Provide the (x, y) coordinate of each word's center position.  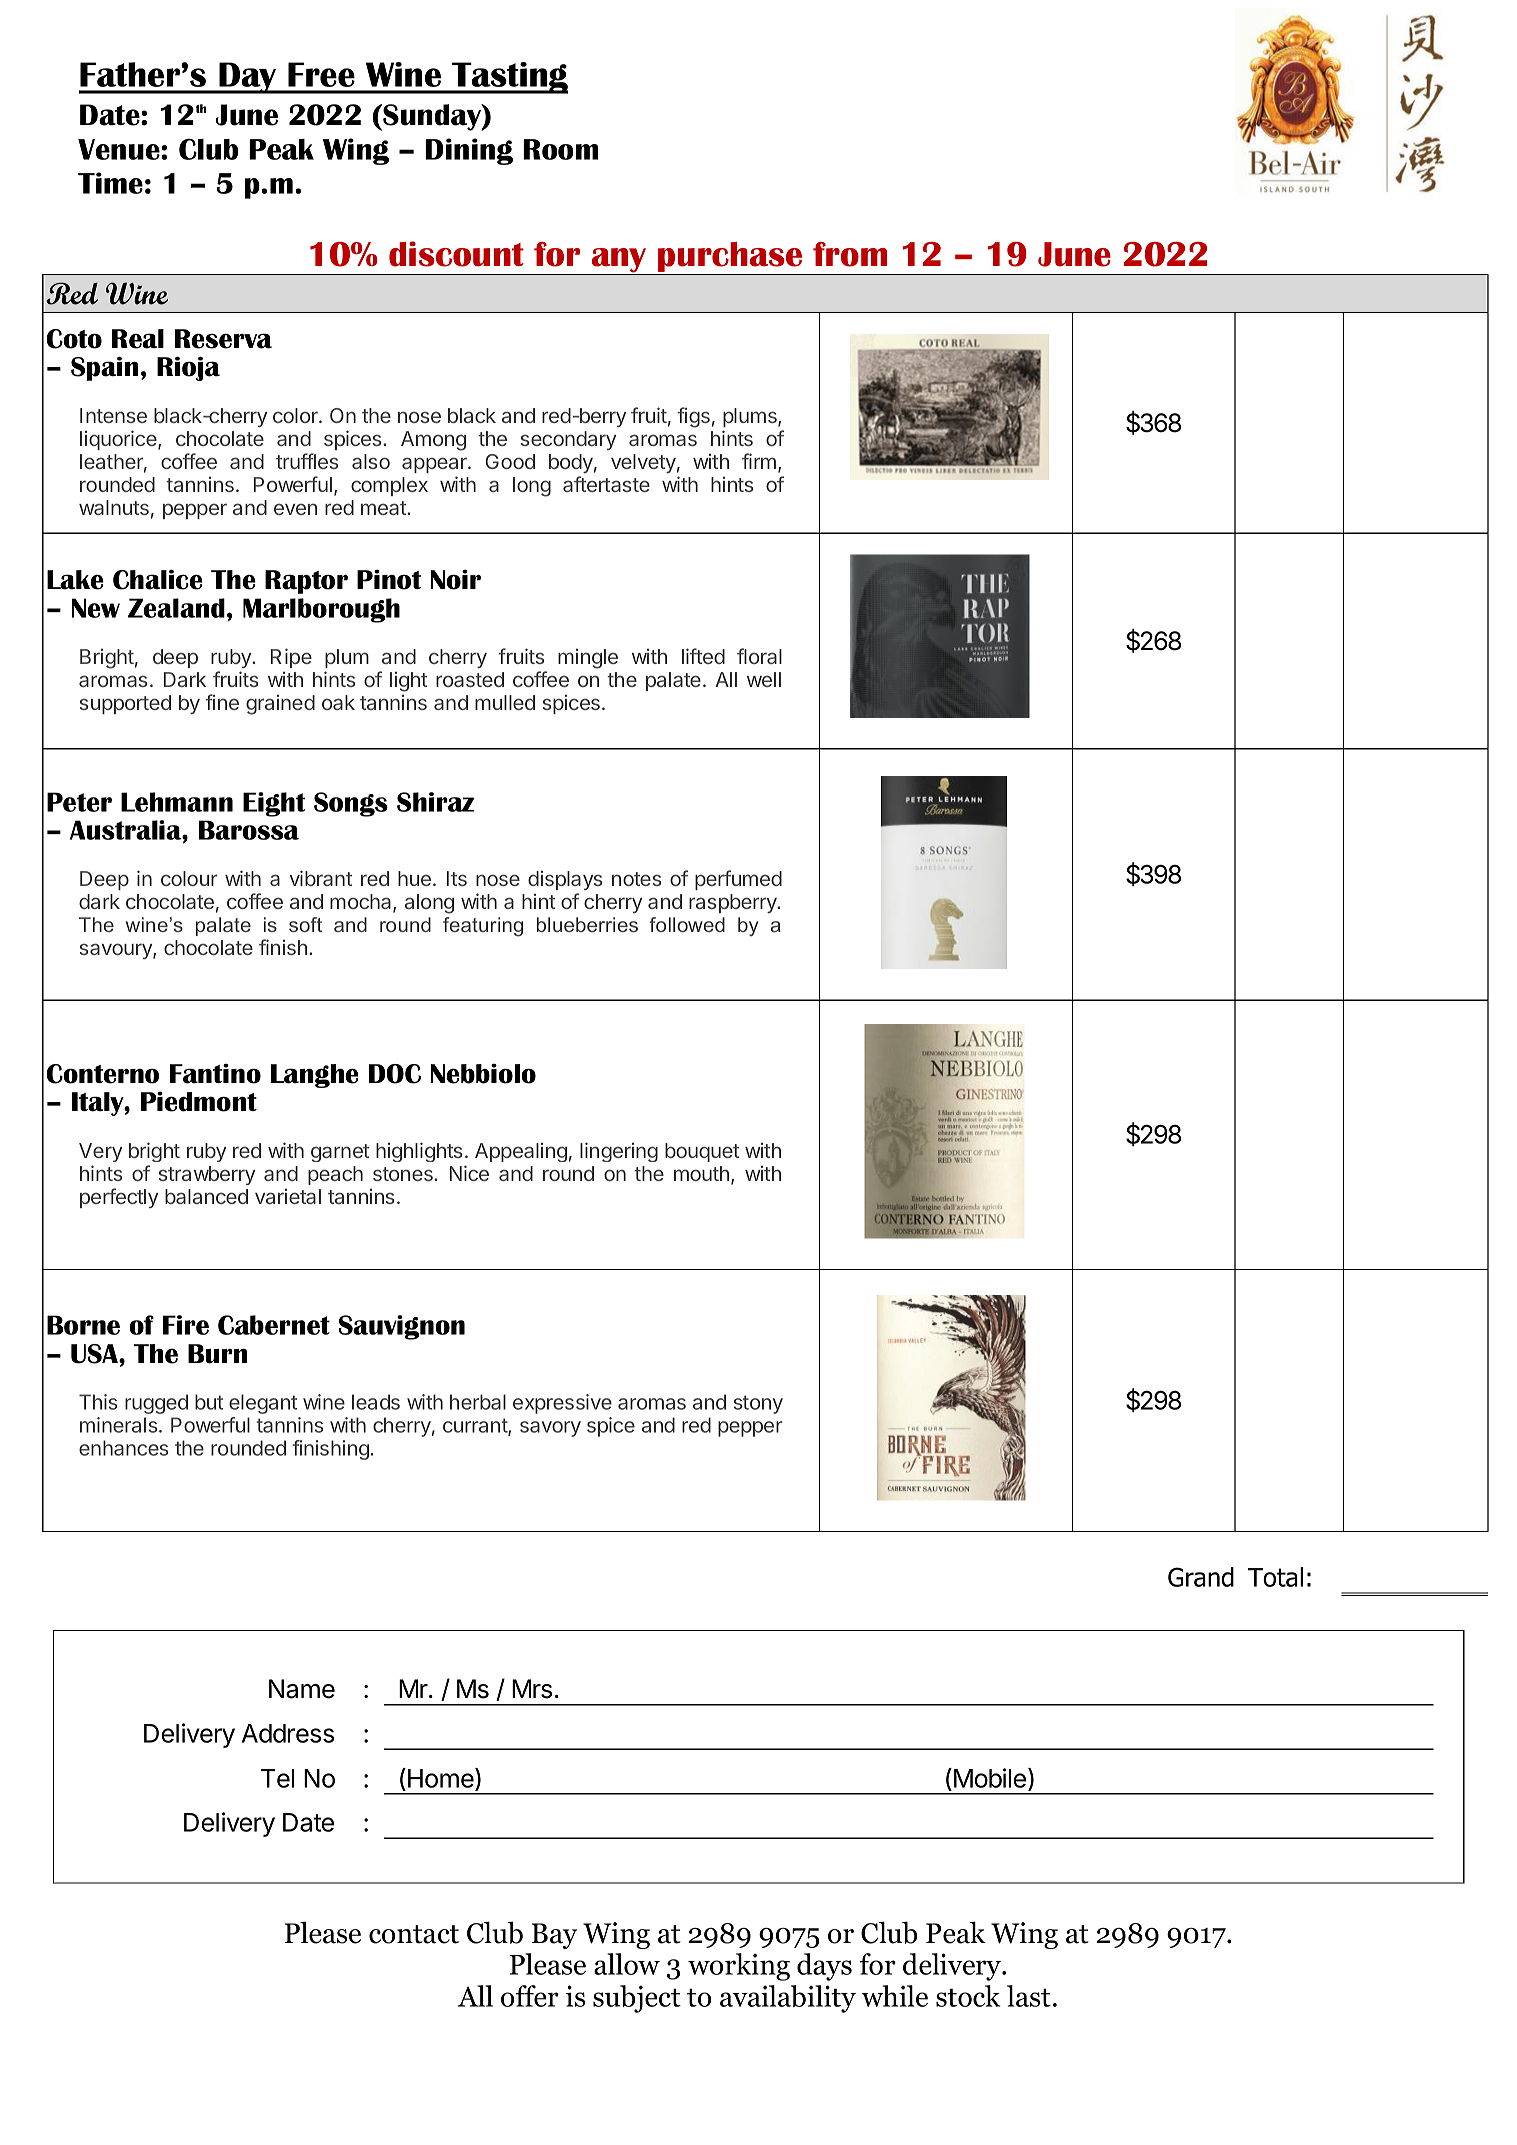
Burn (217, 1354)
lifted (703, 656)
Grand (1201, 1577)
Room (560, 149)
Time (110, 183)
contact (414, 1934)
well (764, 679)
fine (222, 702)
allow (627, 1964)
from (850, 254)
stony (758, 1404)
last (1029, 1996)
